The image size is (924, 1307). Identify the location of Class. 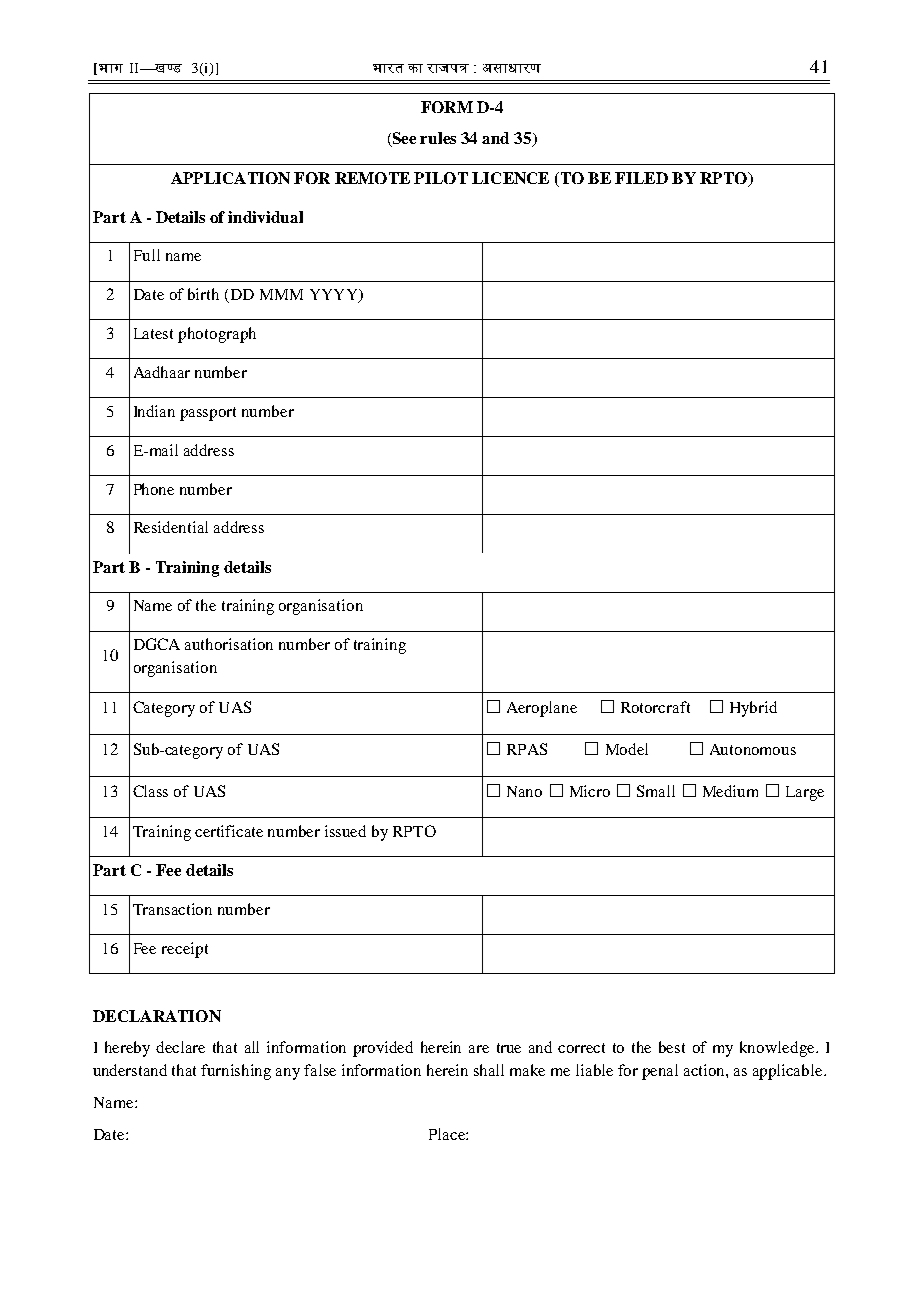
(150, 791).
